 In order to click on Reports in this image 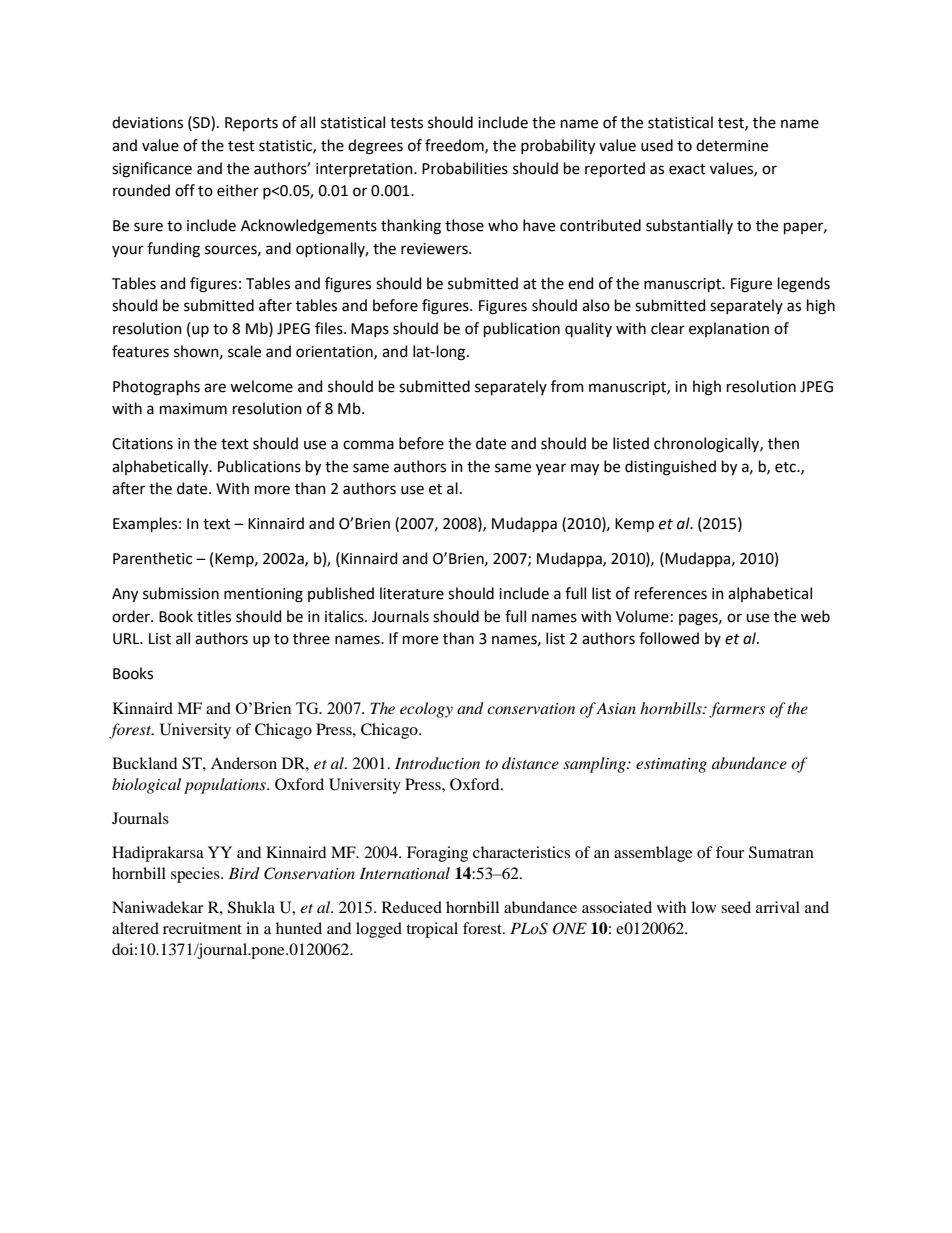, I will do `click(251, 124)`.
